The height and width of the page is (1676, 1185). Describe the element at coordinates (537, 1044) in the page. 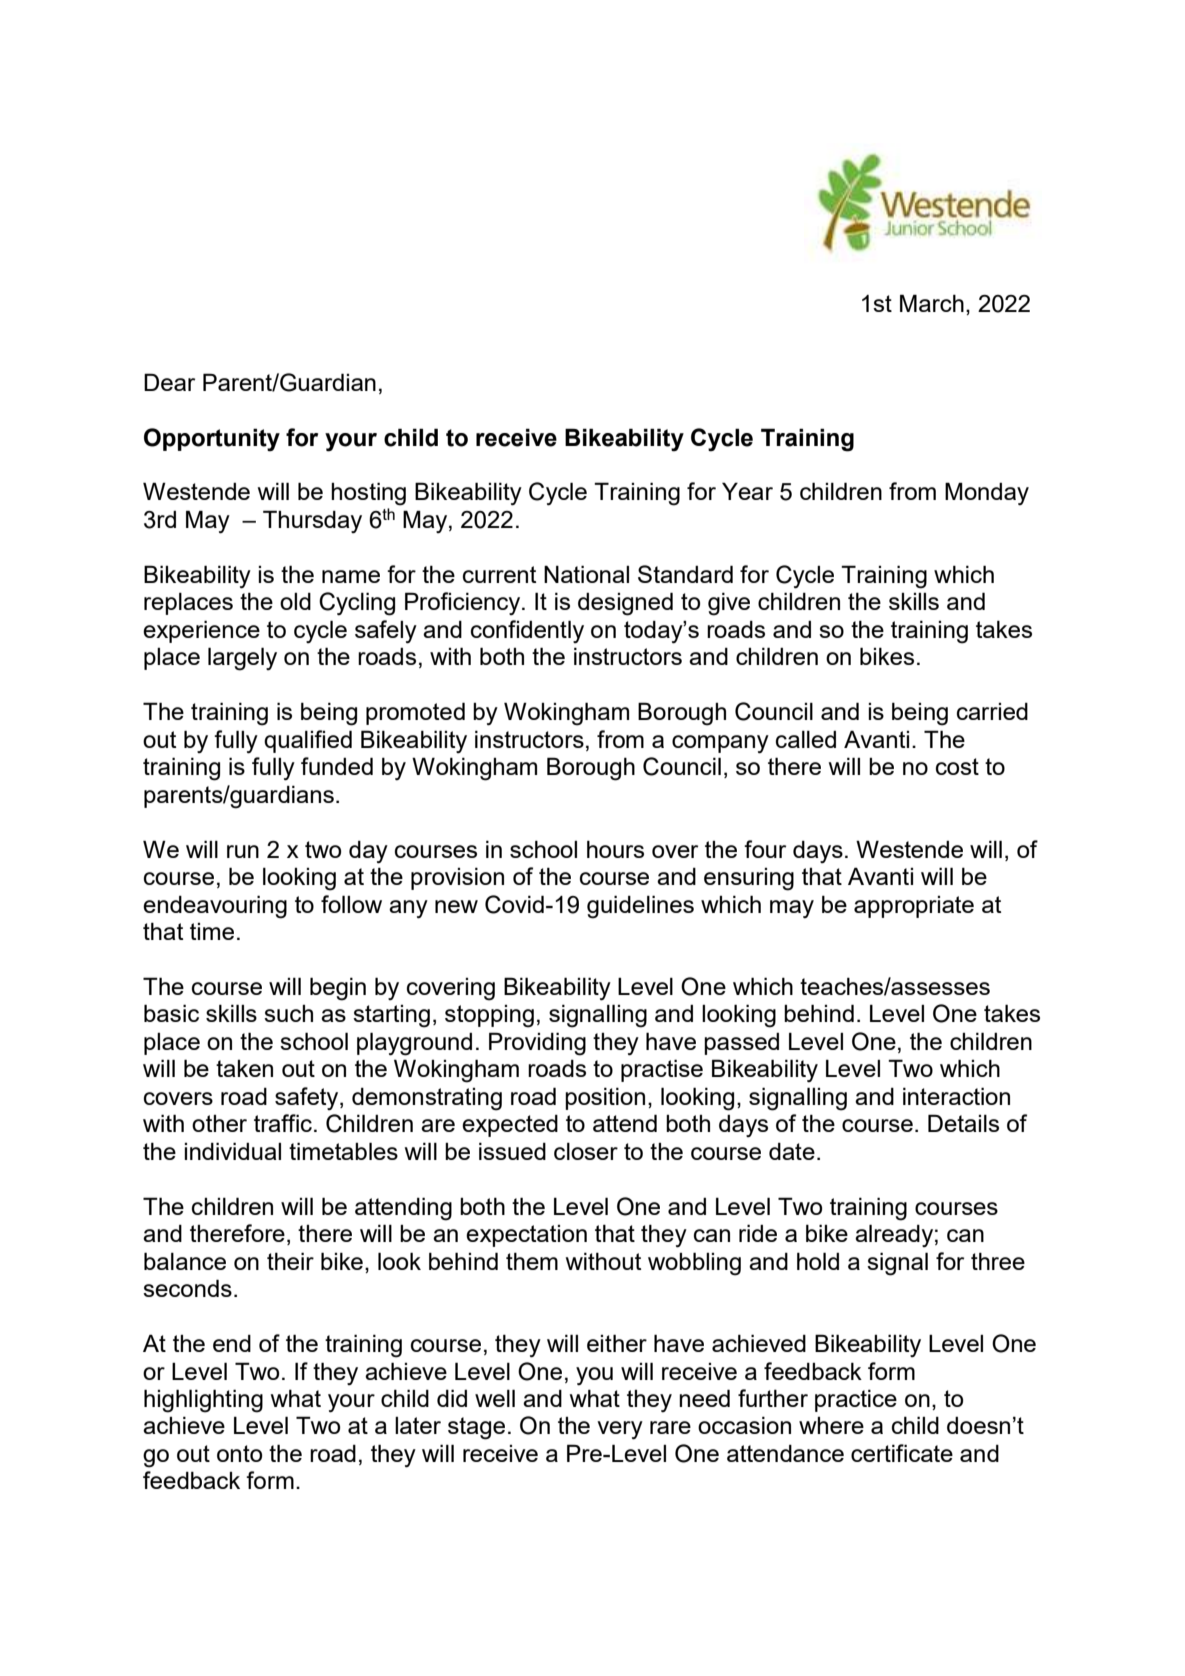

I see `Providing` at that location.
